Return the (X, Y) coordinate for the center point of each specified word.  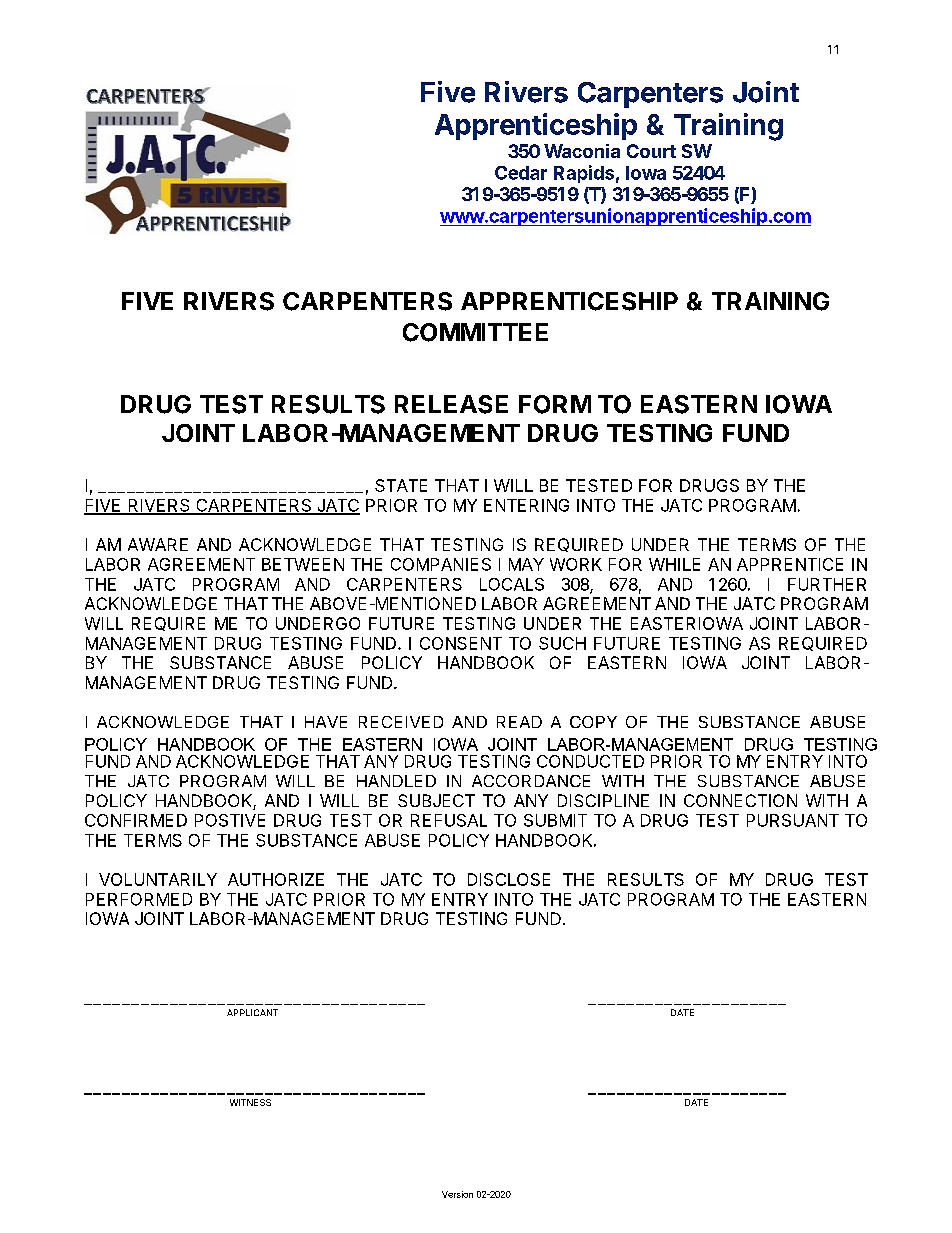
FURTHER (827, 584)
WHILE (674, 564)
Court (651, 151)
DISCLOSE (509, 879)
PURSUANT (793, 820)
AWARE (158, 544)
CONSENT (461, 643)
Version (457, 1194)
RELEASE (451, 404)
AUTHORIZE (276, 879)
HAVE (326, 722)
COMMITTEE (475, 332)
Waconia (582, 151)
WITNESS (250, 1102)
